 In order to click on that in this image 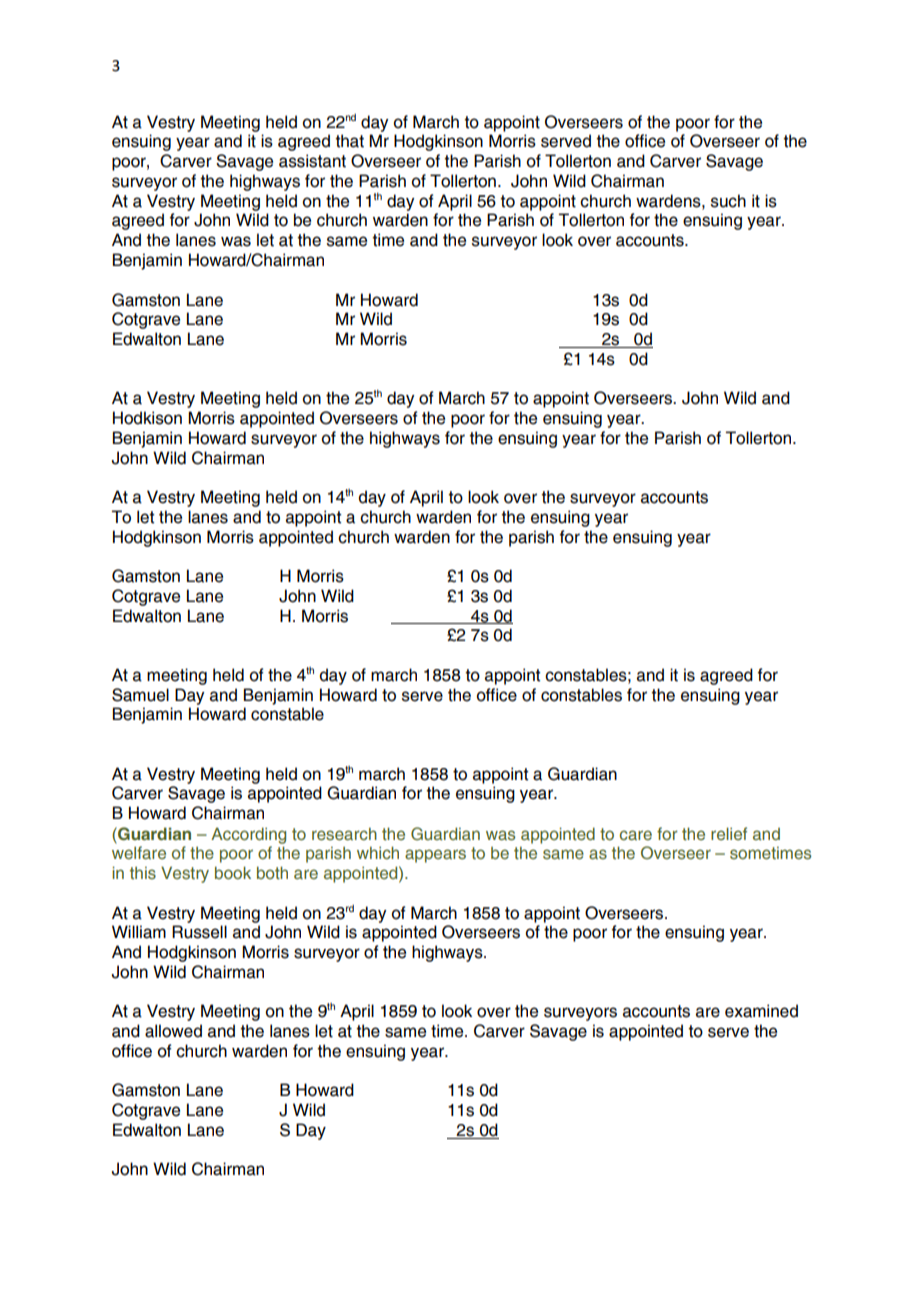, I will do `click(349, 141)`.
